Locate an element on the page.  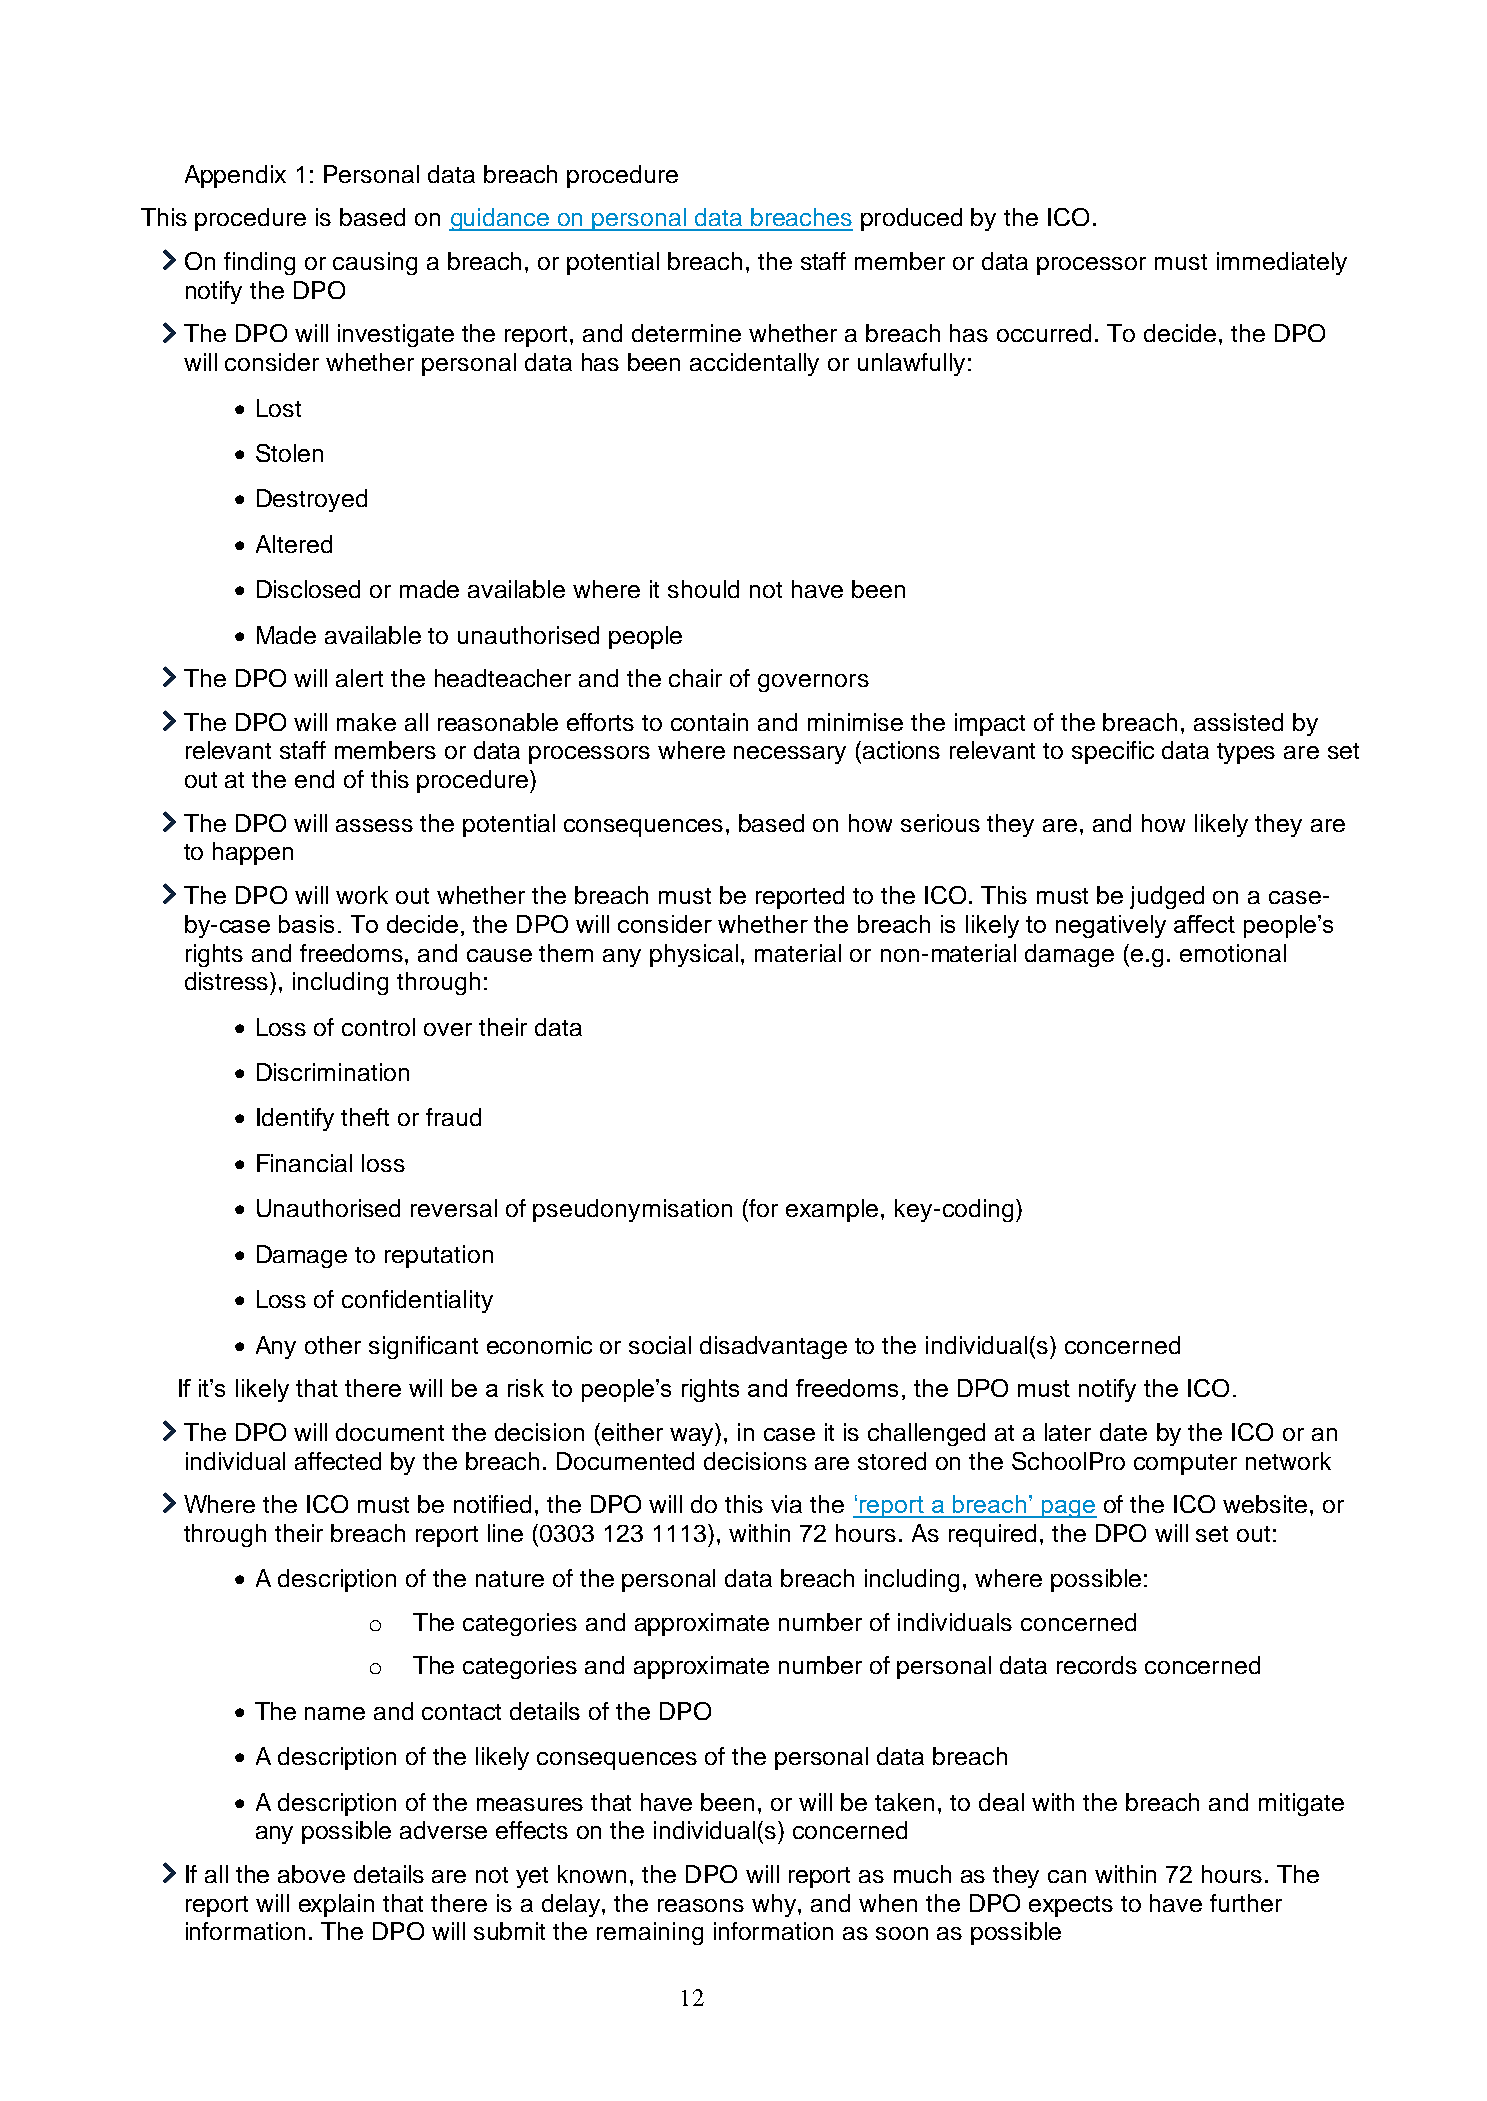
why is located at coordinates (775, 1905).
